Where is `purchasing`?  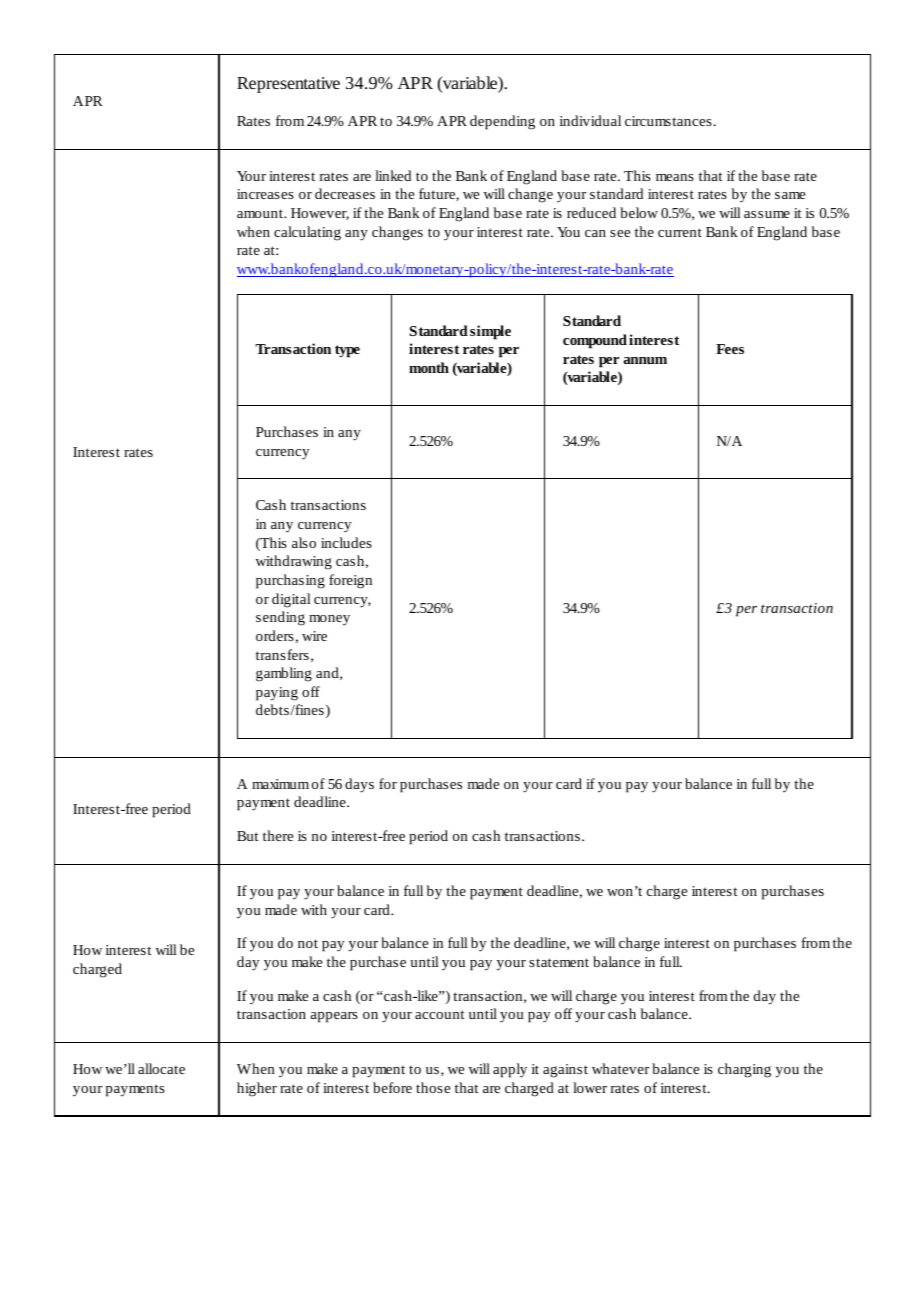 purchasing is located at coordinates (290, 581).
